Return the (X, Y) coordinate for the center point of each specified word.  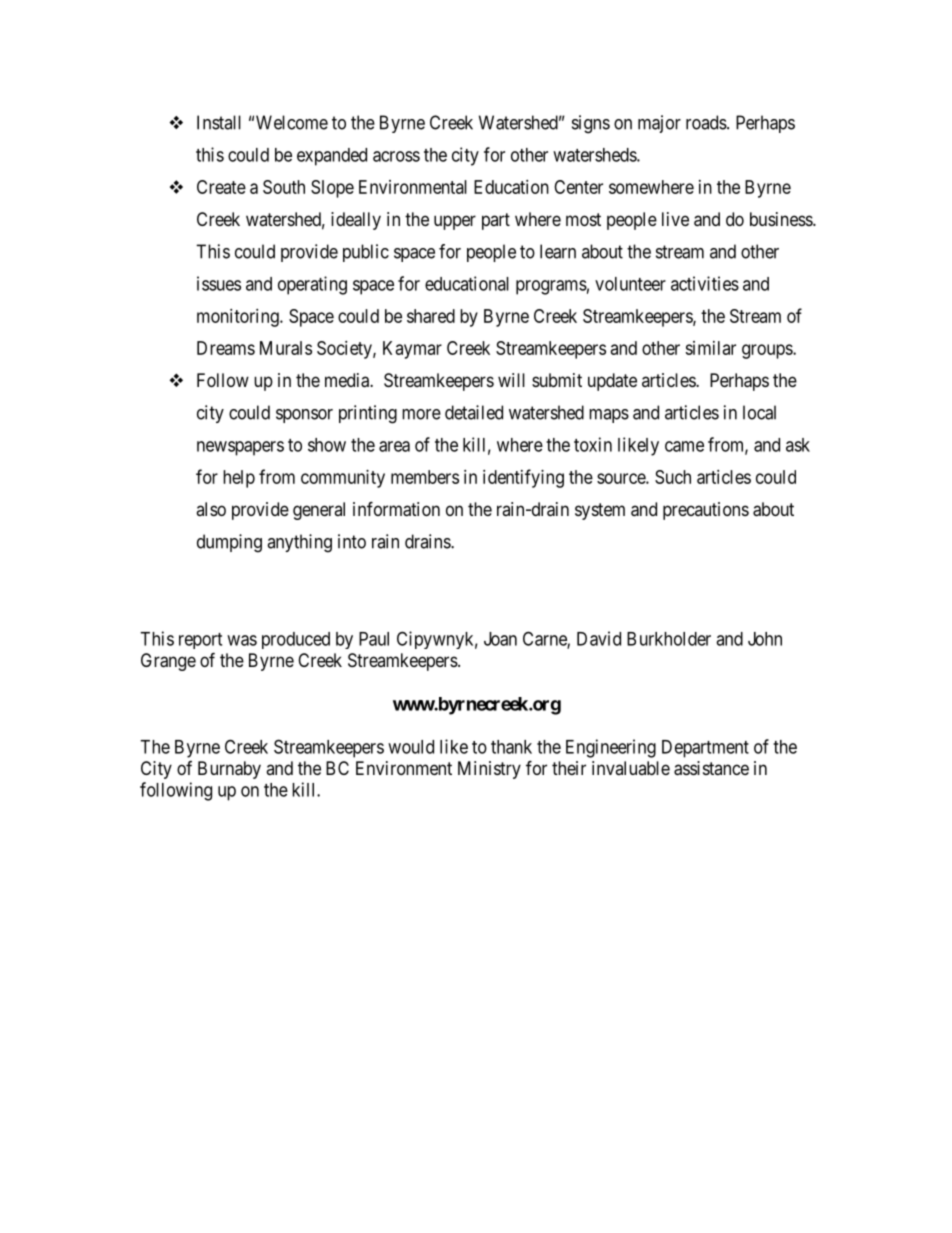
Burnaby (229, 770)
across (396, 156)
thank (511, 747)
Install (219, 122)
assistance (711, 768)
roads (707, 122)
